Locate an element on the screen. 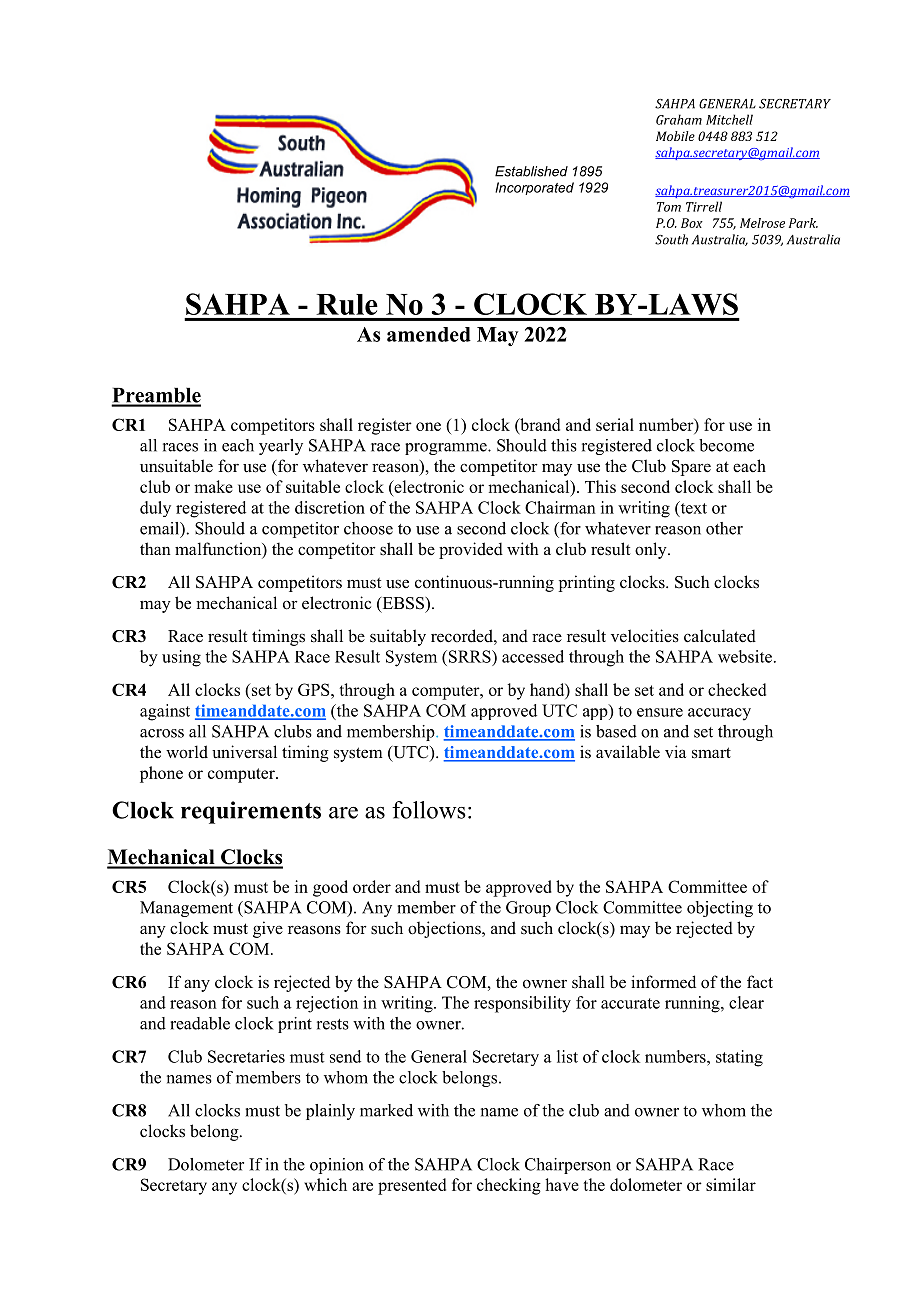 The image size is (924, 1308). amended is located at coordinates (429, 334).
